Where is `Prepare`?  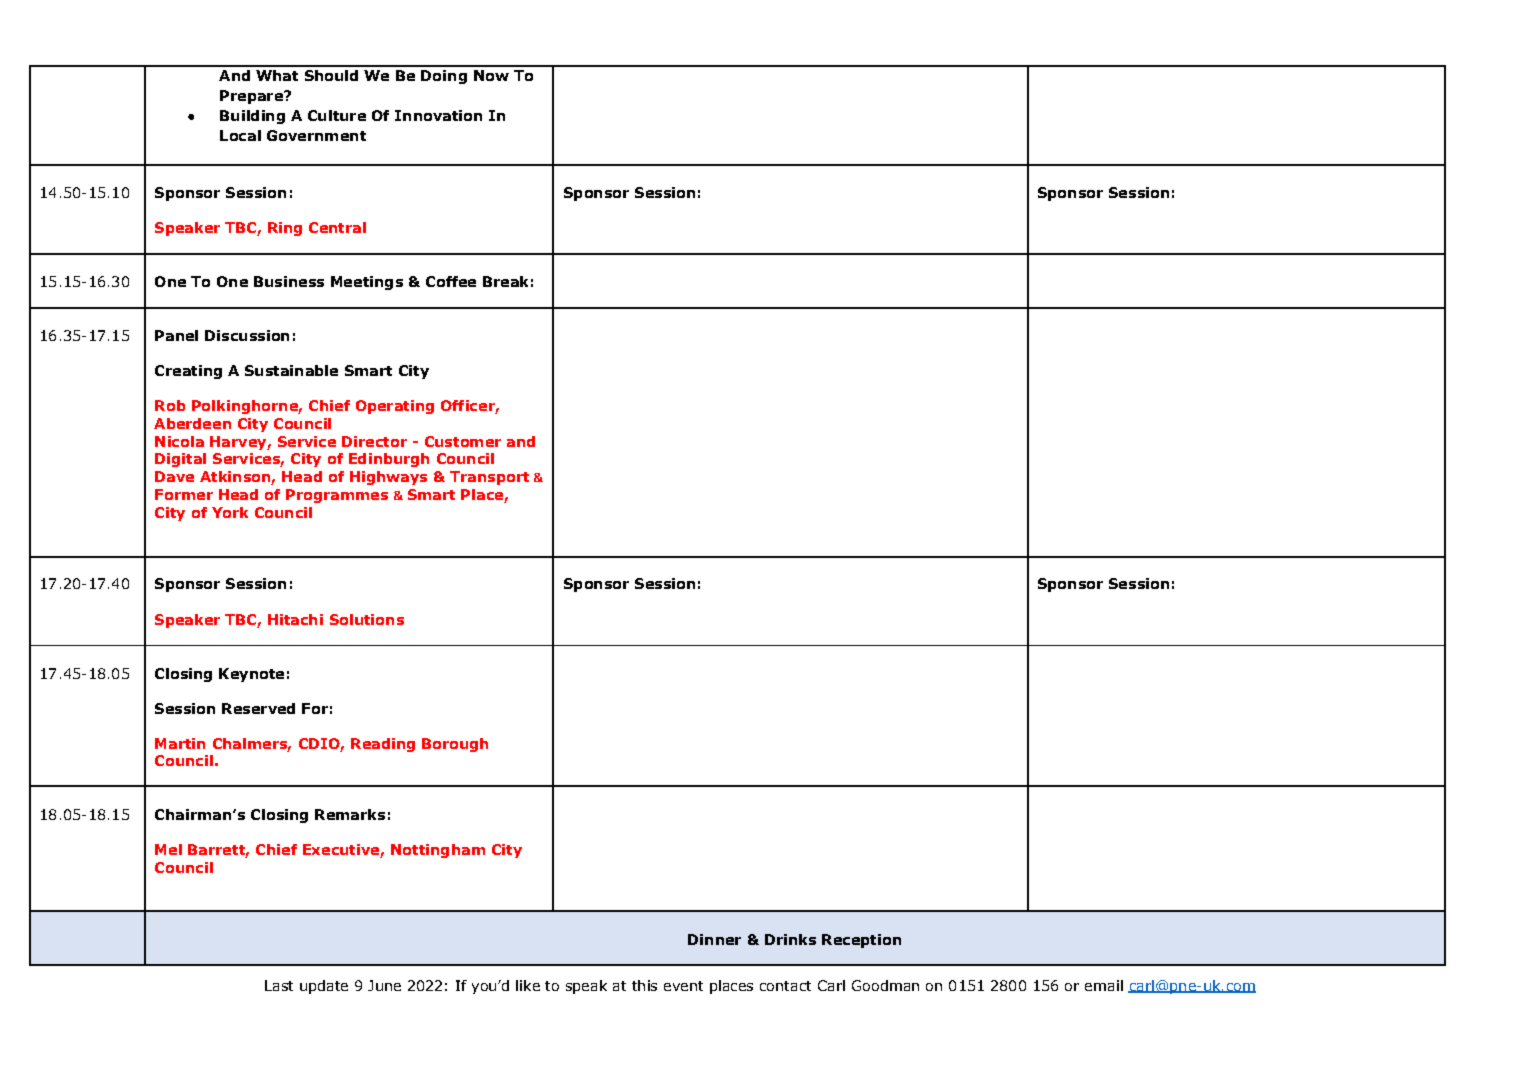
Prepare is located at coordinates (252, 97).
